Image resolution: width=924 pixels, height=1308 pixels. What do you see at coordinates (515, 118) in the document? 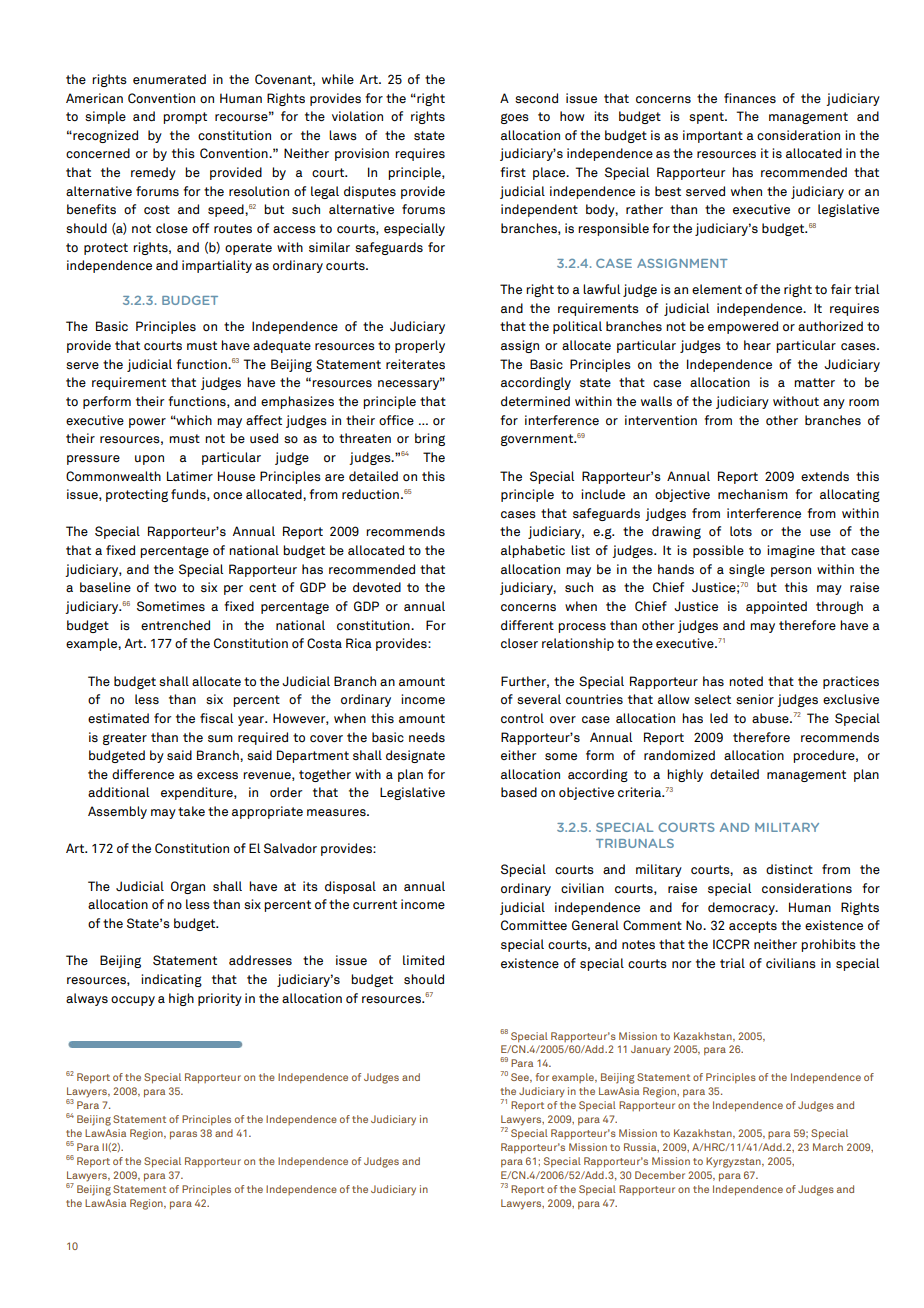
I see `goes` at bounding box center [515, 118].
